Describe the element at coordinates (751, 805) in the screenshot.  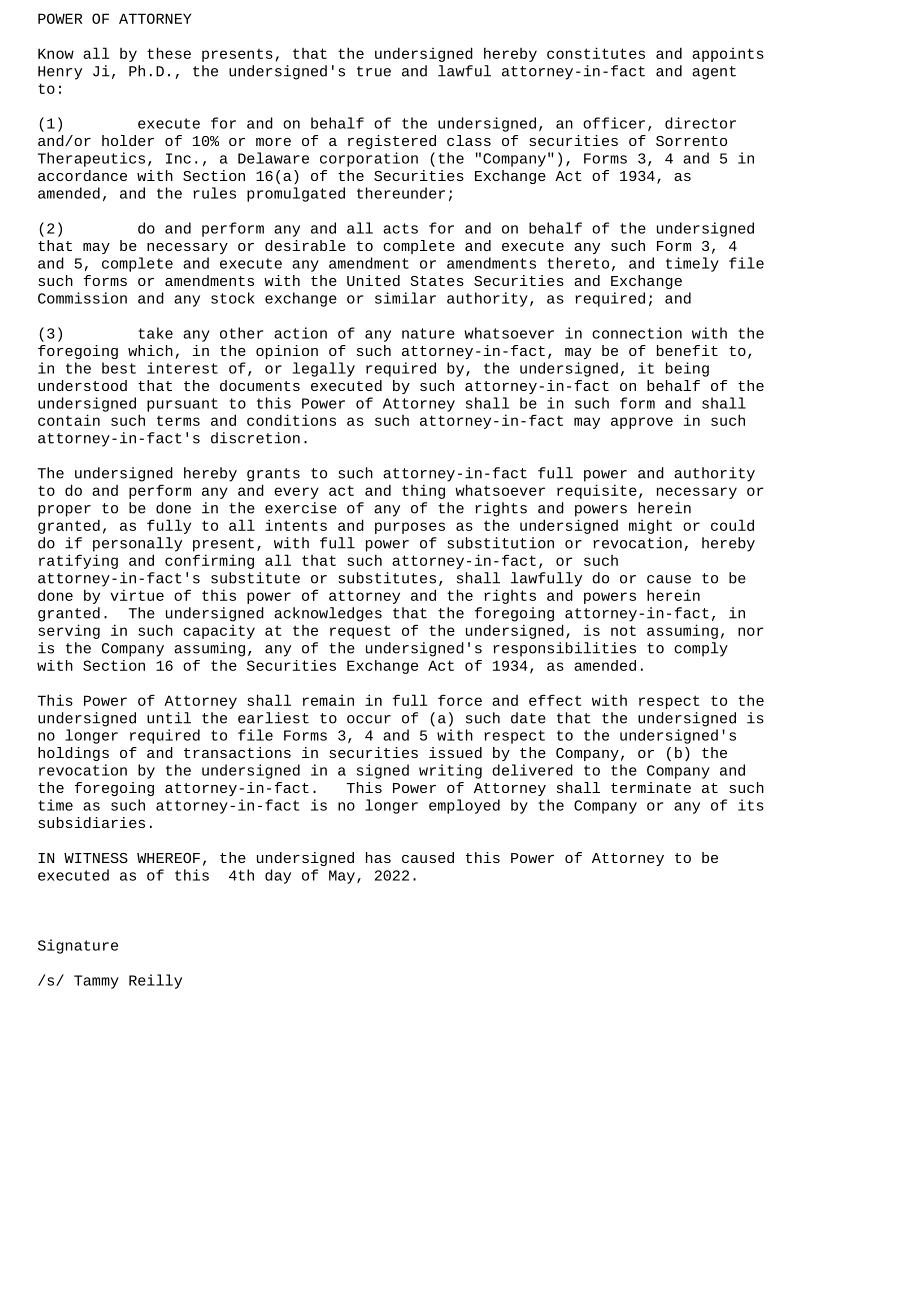
I see `its` at that location.
